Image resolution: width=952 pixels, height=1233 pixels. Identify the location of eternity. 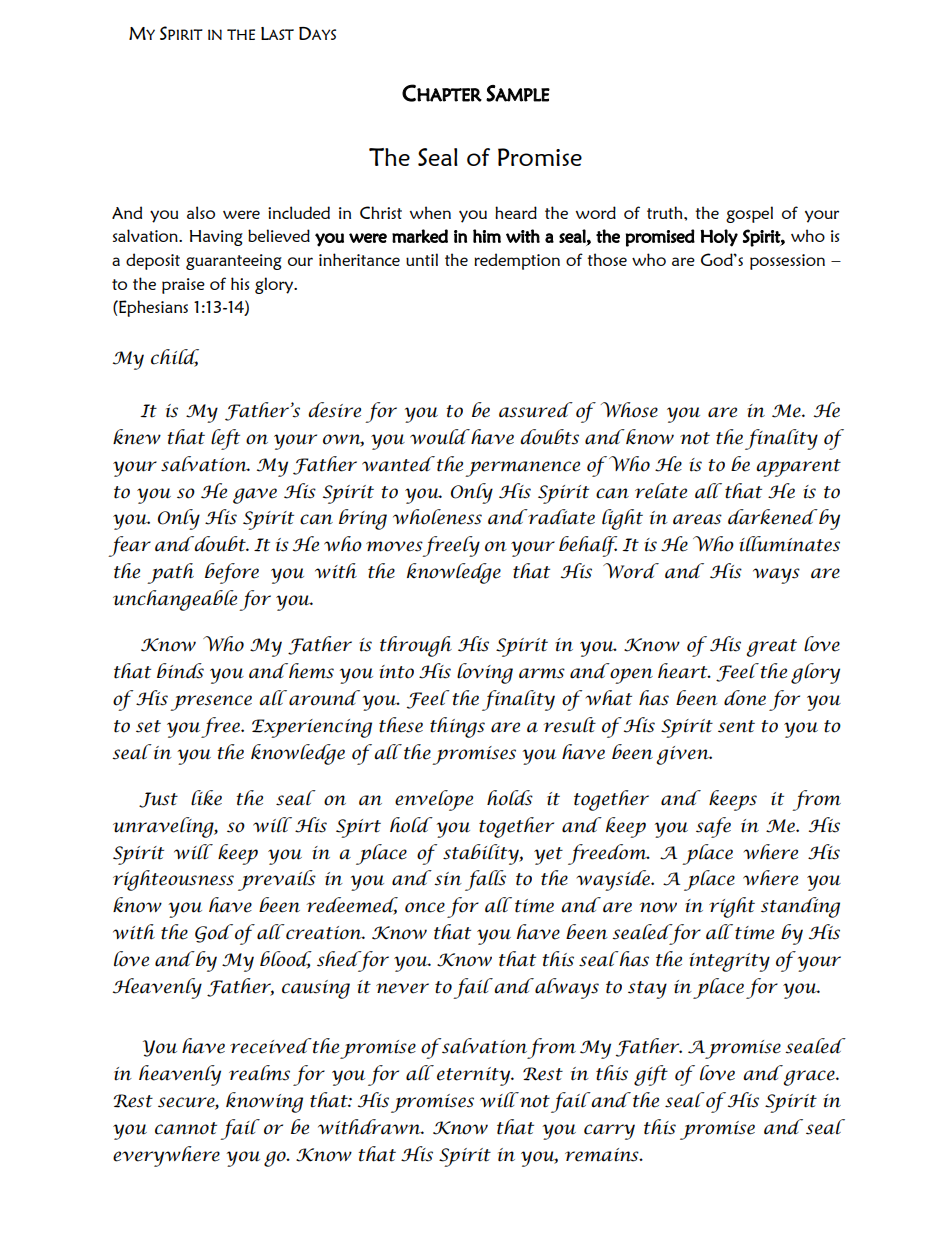
(475, 1076).
